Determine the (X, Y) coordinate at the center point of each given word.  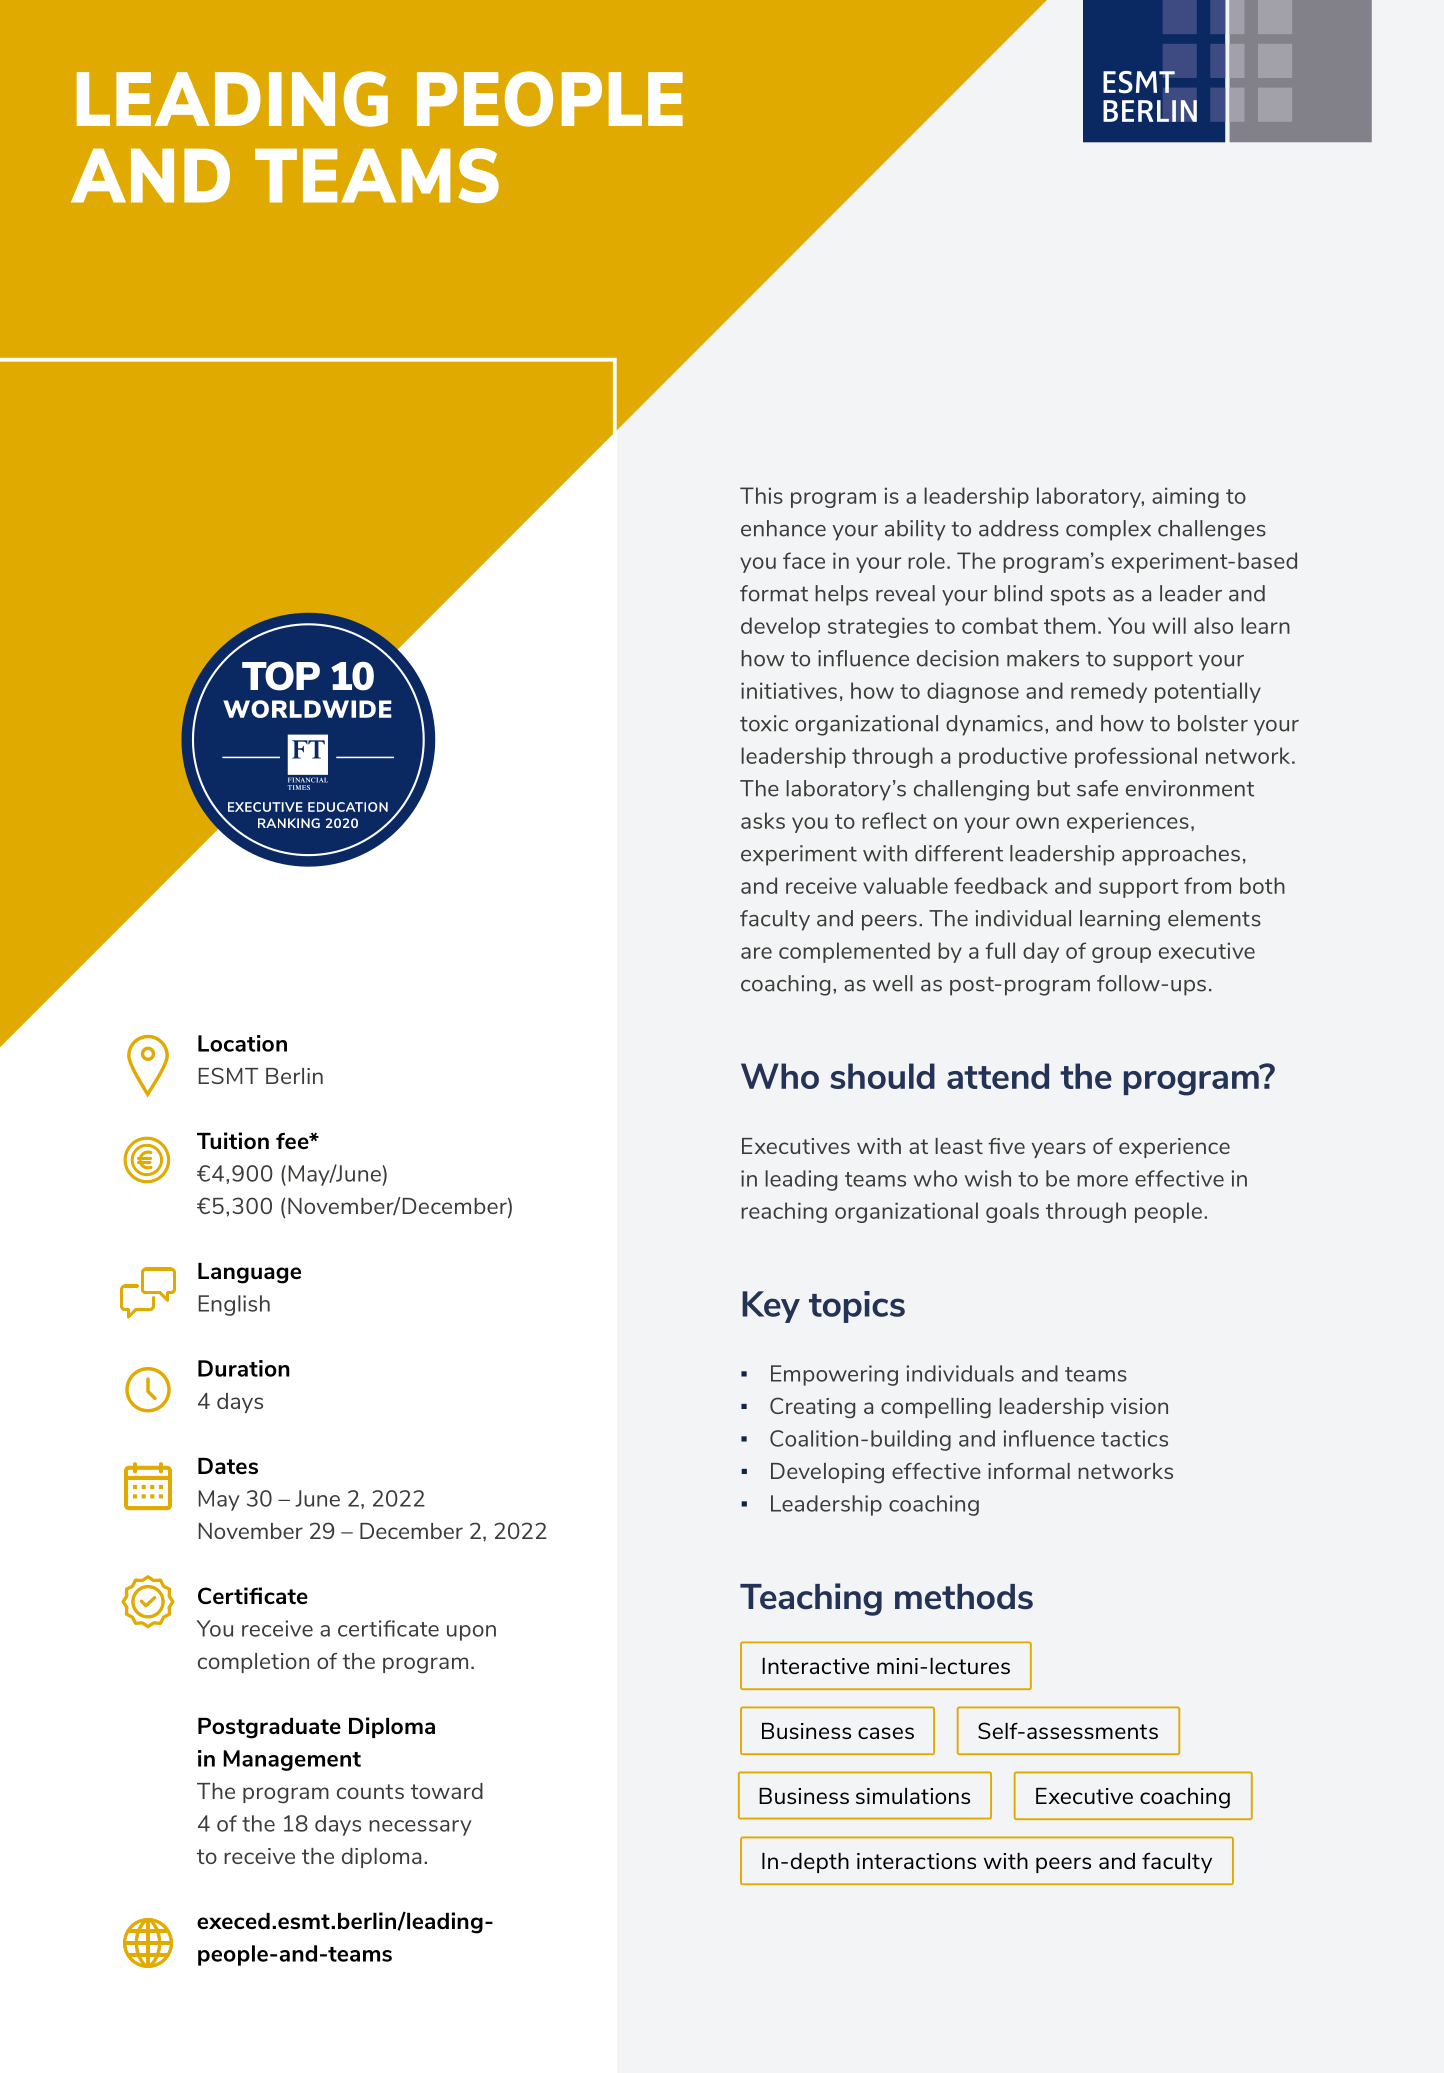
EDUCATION (348, 807)
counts (370, 1791)
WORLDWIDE (307, 709)
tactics (1134, 1438)
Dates (228, 1466)
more (1102, 1181)
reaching (784, 1212)
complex (1108, 530)
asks (763, 820)
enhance (783, 528)
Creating (812, 1408)
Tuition (233, 1140)
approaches (1181, 855)
